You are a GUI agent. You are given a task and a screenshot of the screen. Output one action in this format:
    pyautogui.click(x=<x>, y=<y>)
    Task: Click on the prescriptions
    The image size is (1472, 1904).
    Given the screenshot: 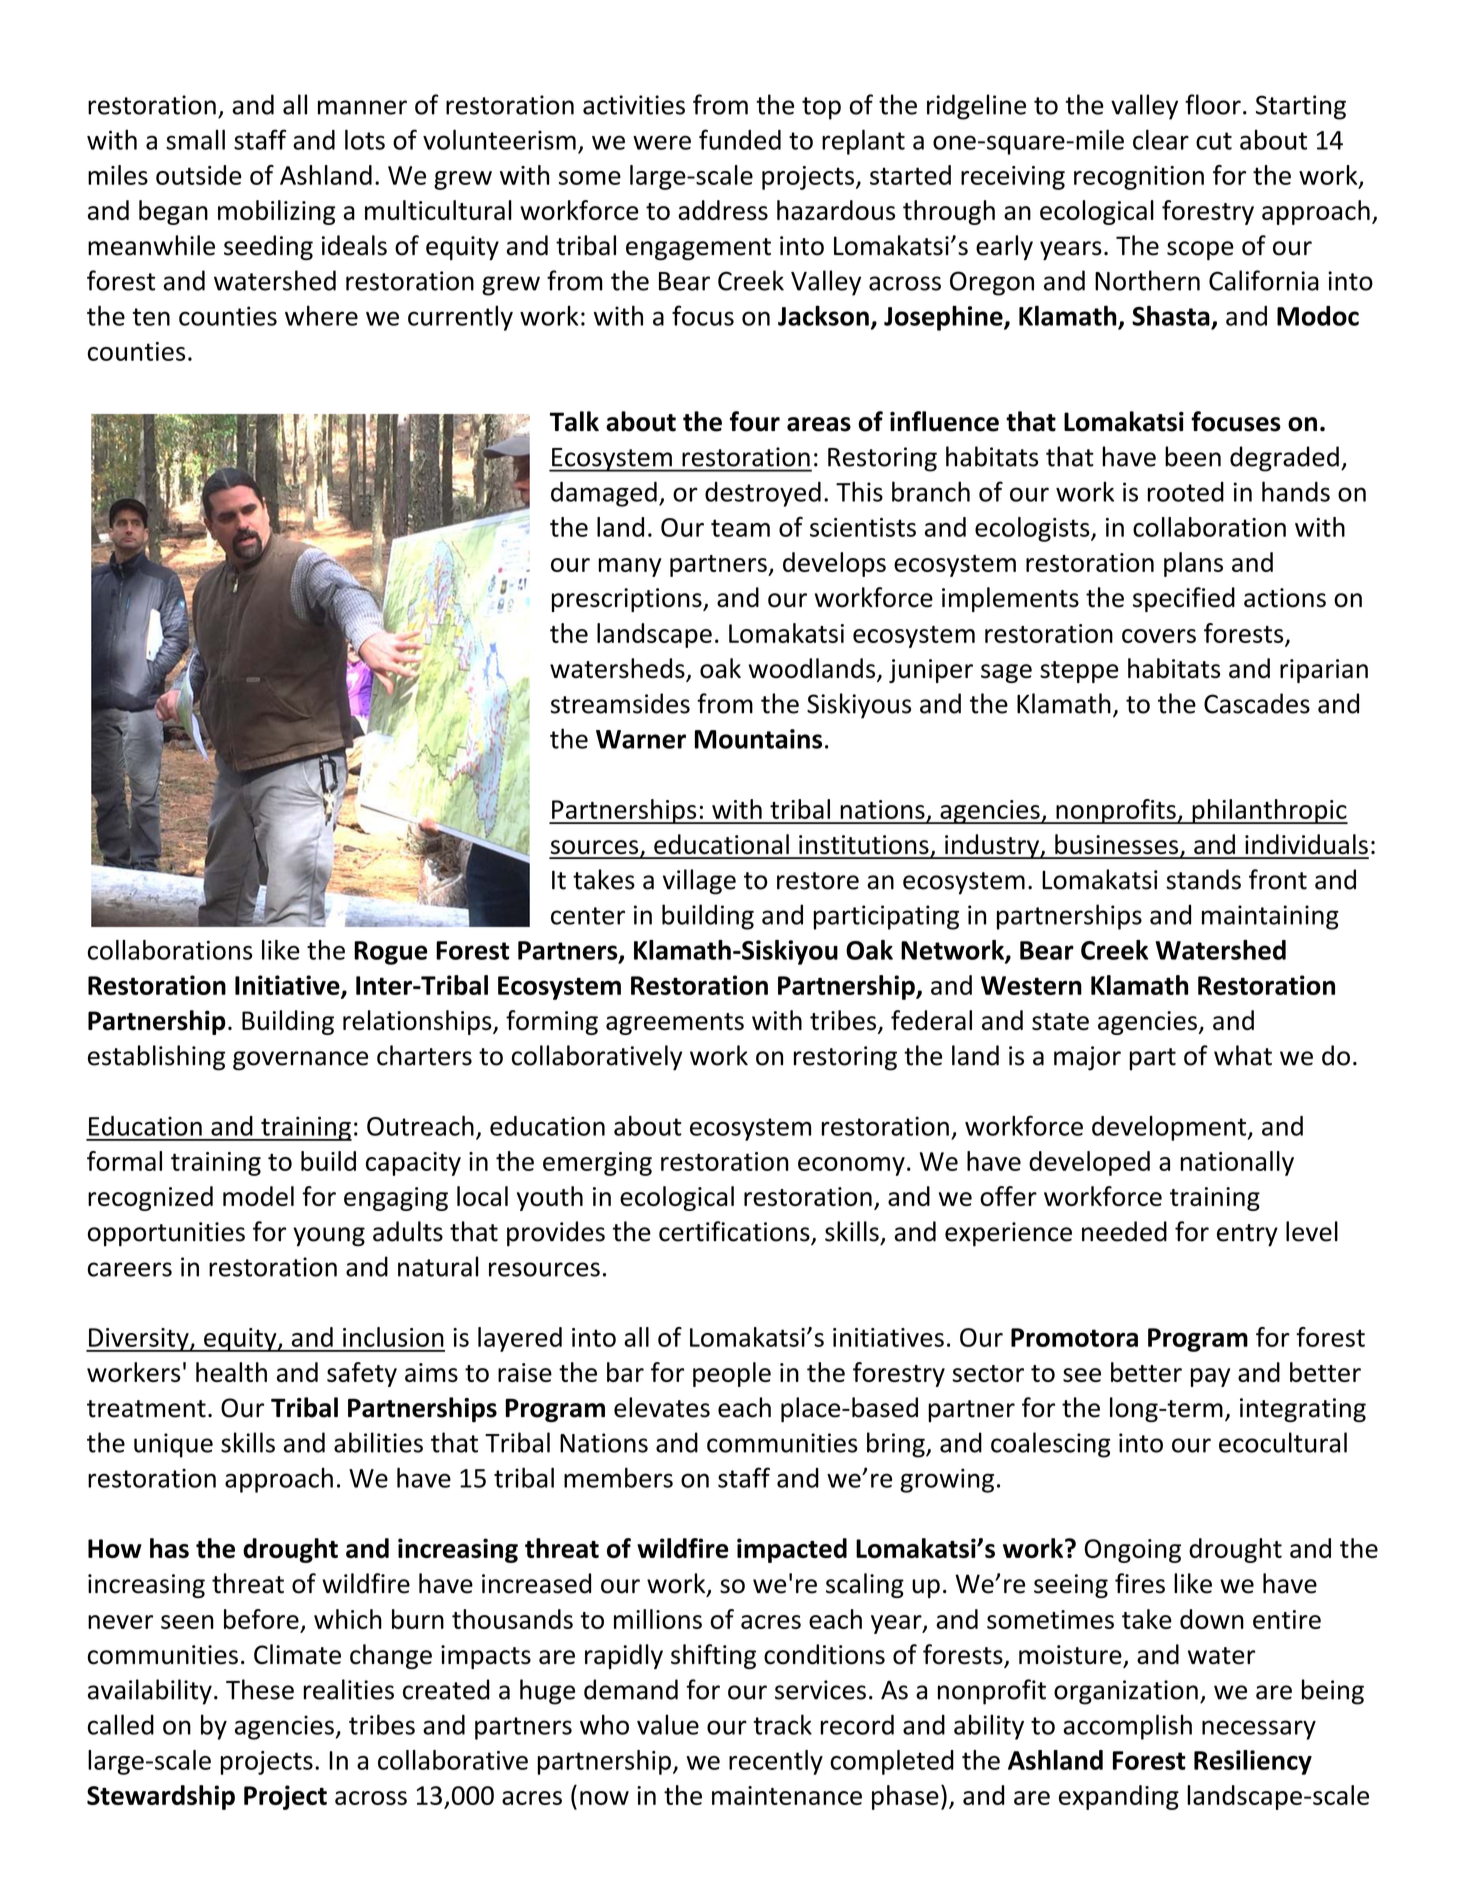 What is the action you would take?
    pyautogui.click(x=628, y=600)
